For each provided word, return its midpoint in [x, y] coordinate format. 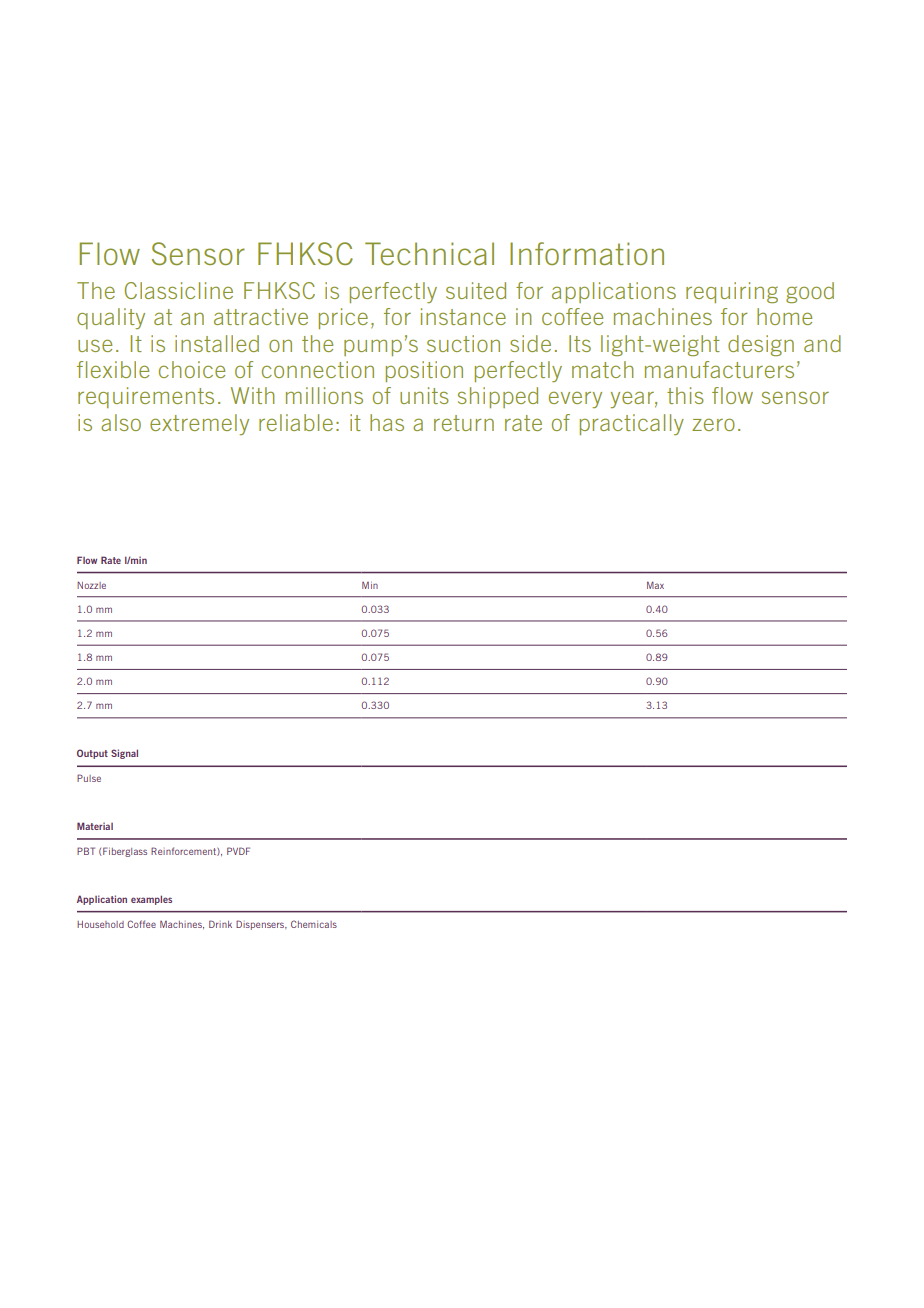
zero [713, 424]
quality [111, 318]
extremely [199, 424]
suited [476, 290]
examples [151, 900]
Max [655, 585]
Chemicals [314, 924]
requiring [732, 292]
